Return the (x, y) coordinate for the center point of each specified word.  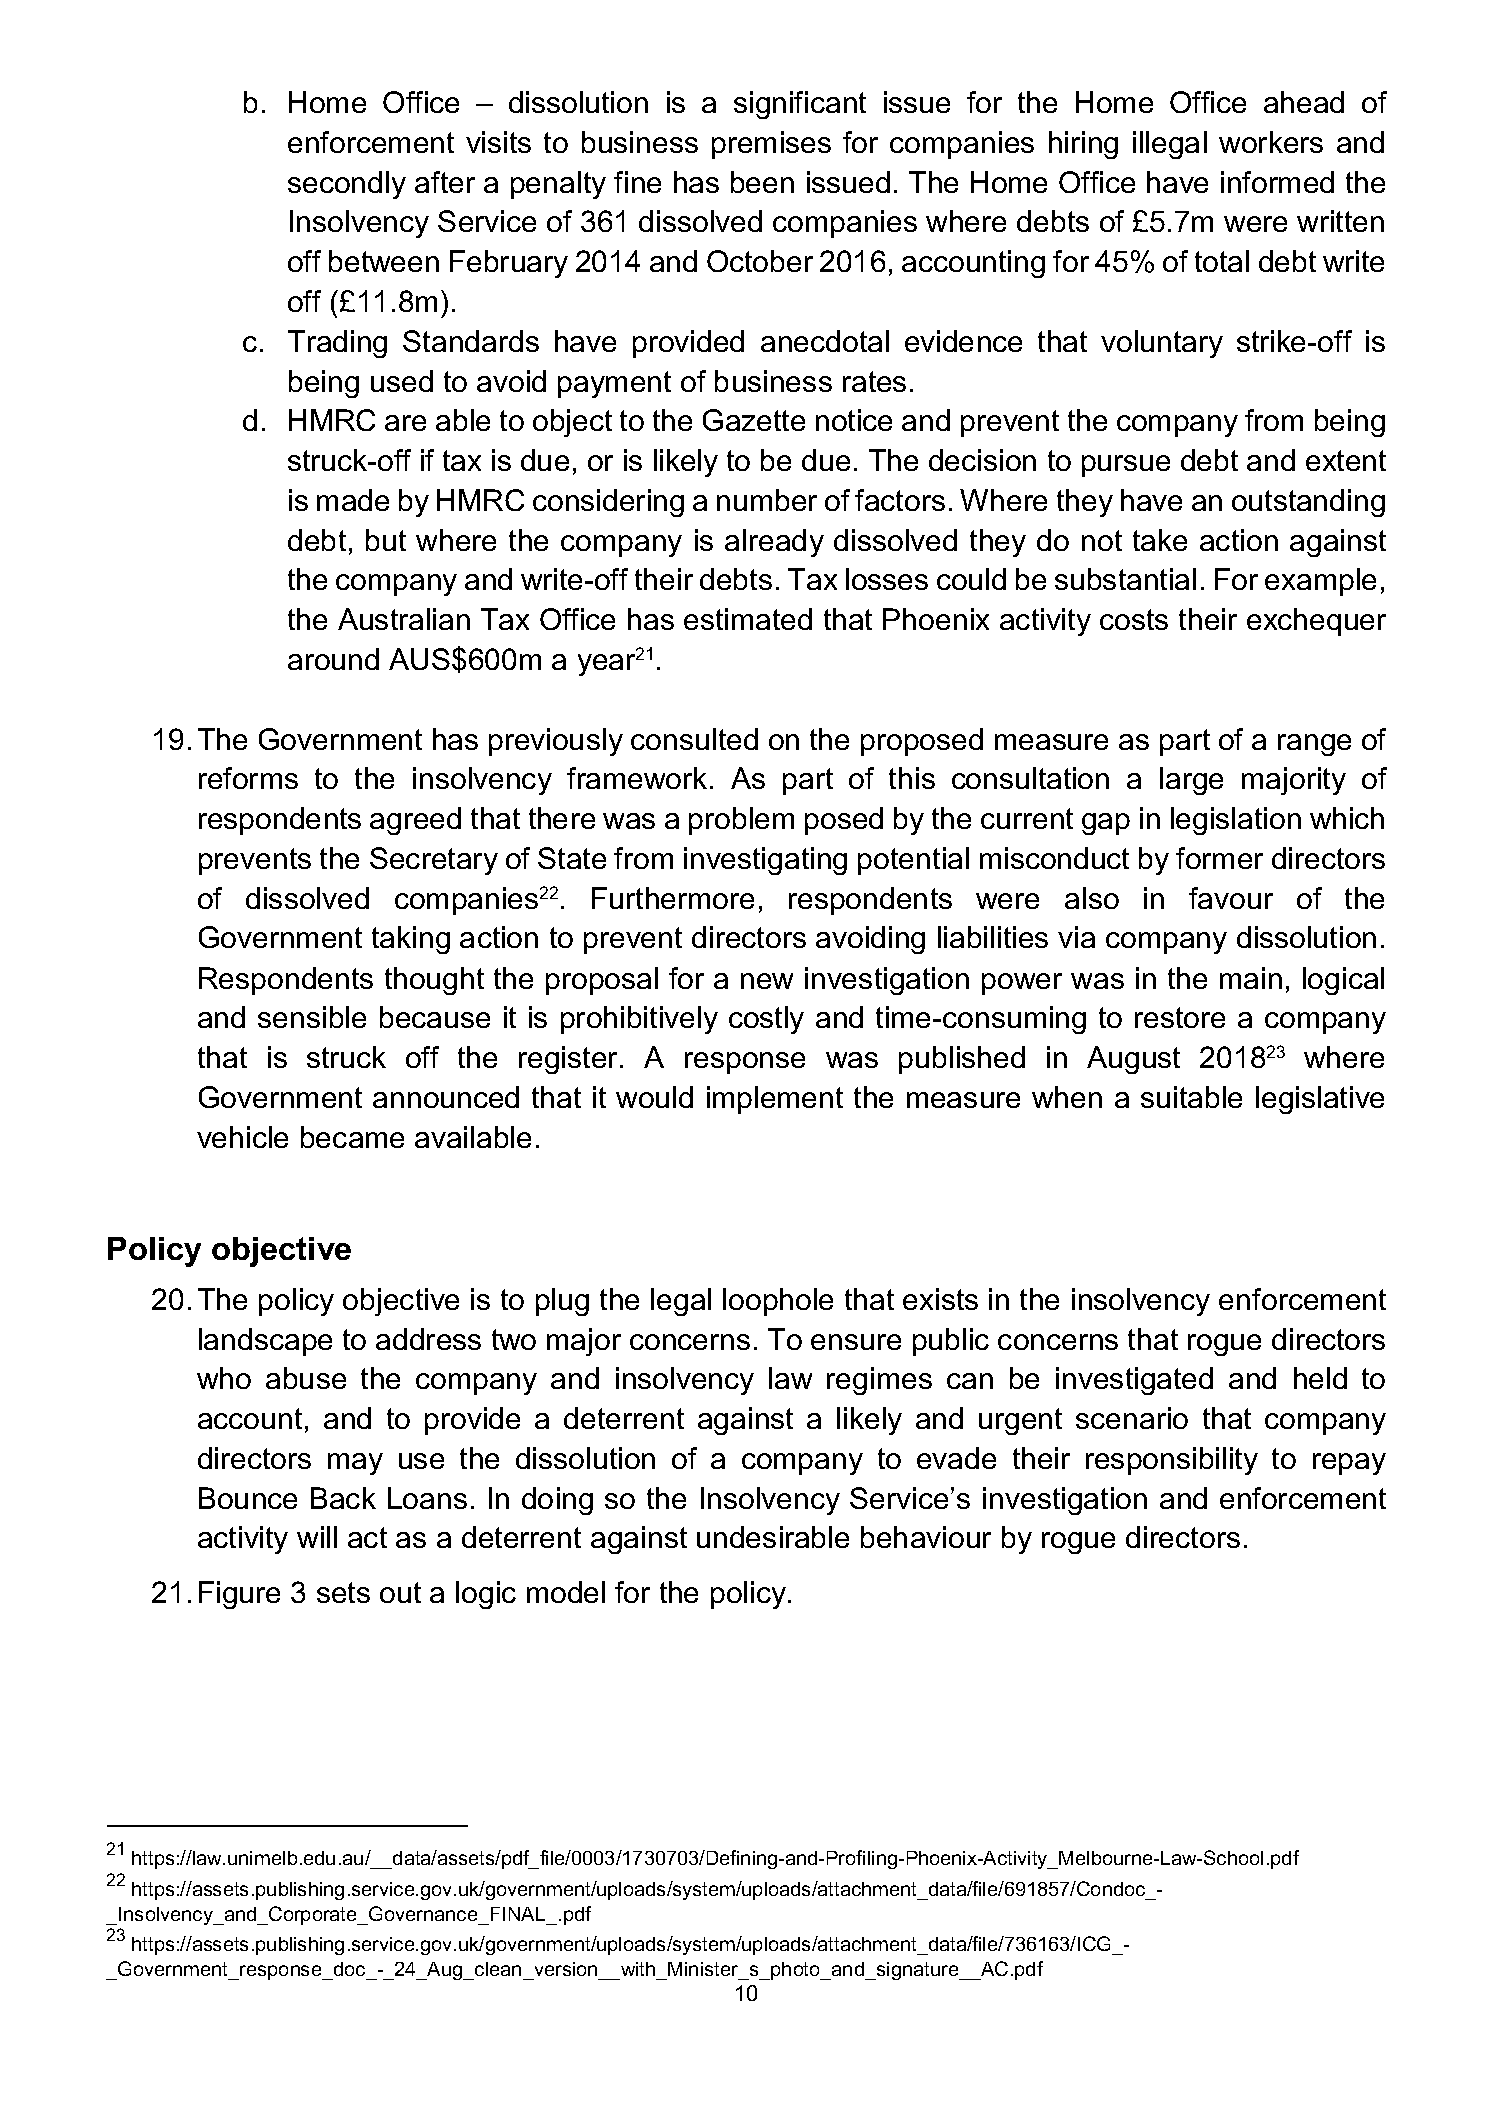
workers (1271, 142)
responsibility (1172, 1461)
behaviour (926, 1537)
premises (771, 145)
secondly (347, 185)
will (317, 1537)
